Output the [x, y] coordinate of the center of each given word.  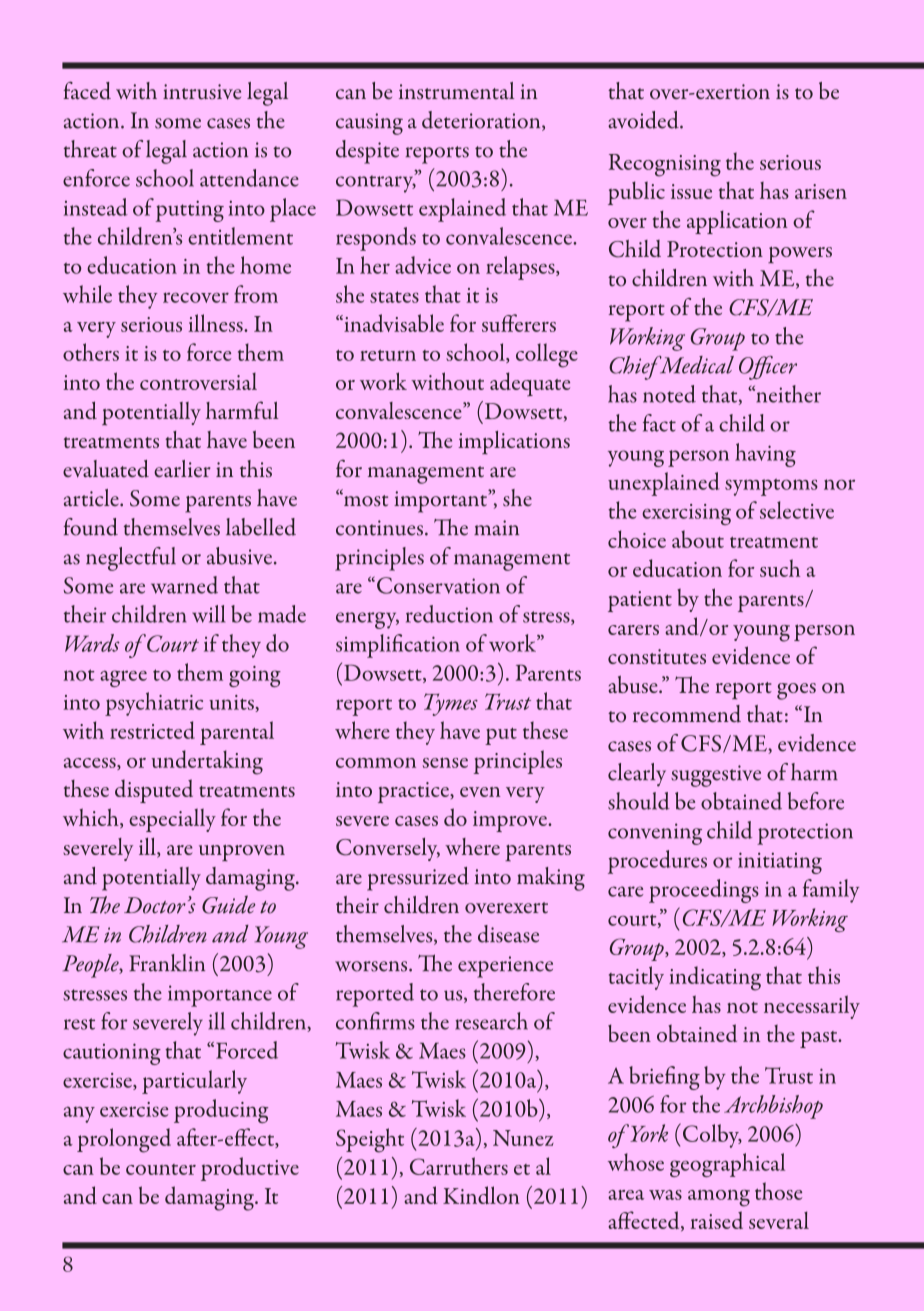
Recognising [665, 165]
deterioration [482, 121]
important [441, 501]
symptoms [771, 487]
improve [511, 821]
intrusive [202, 92]
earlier [182, 468]
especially [172, 820]
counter [161, 1169]
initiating [780, 863]
